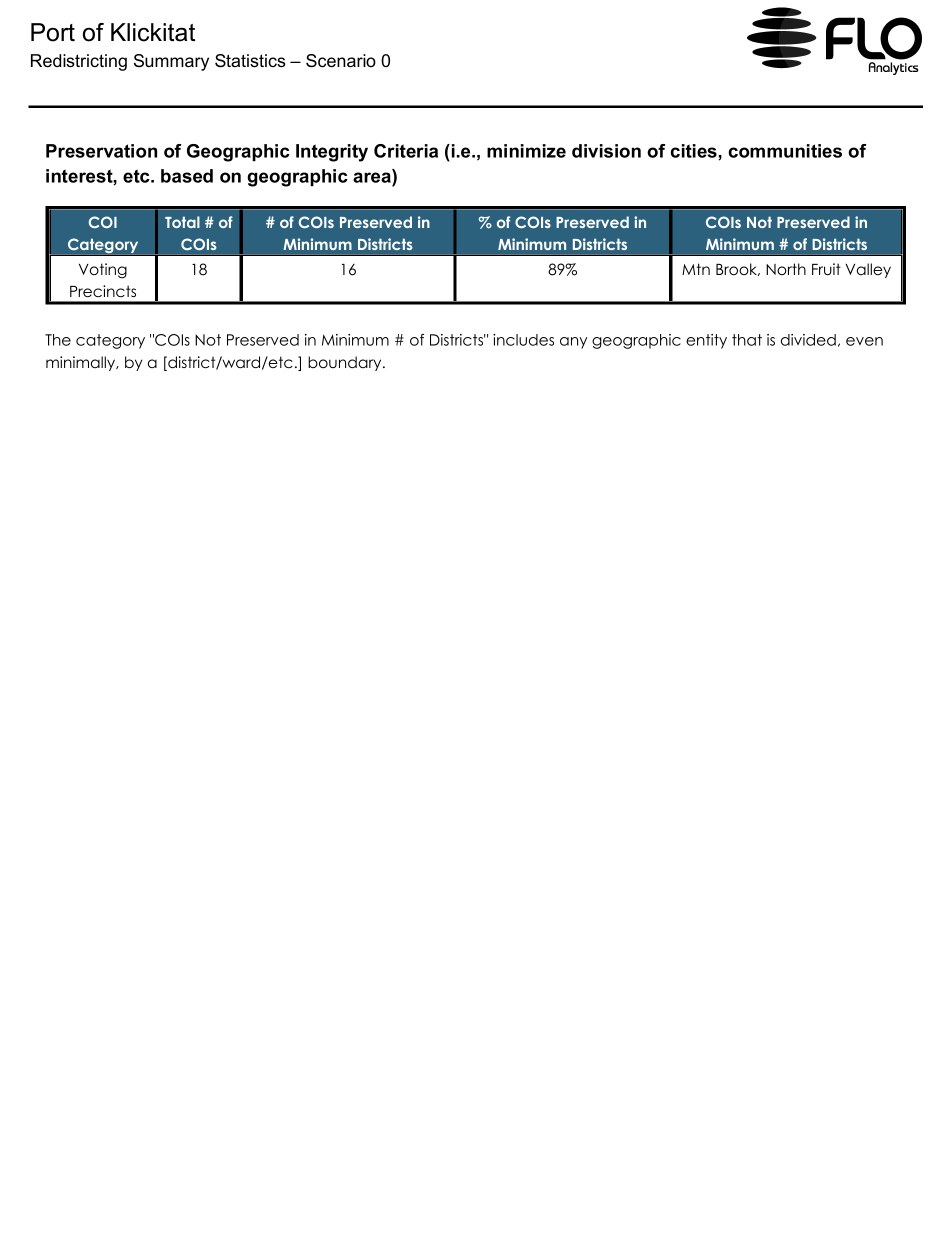  Describe the element at coordinates (523, 340) in the document. I see `includes` at that location.
